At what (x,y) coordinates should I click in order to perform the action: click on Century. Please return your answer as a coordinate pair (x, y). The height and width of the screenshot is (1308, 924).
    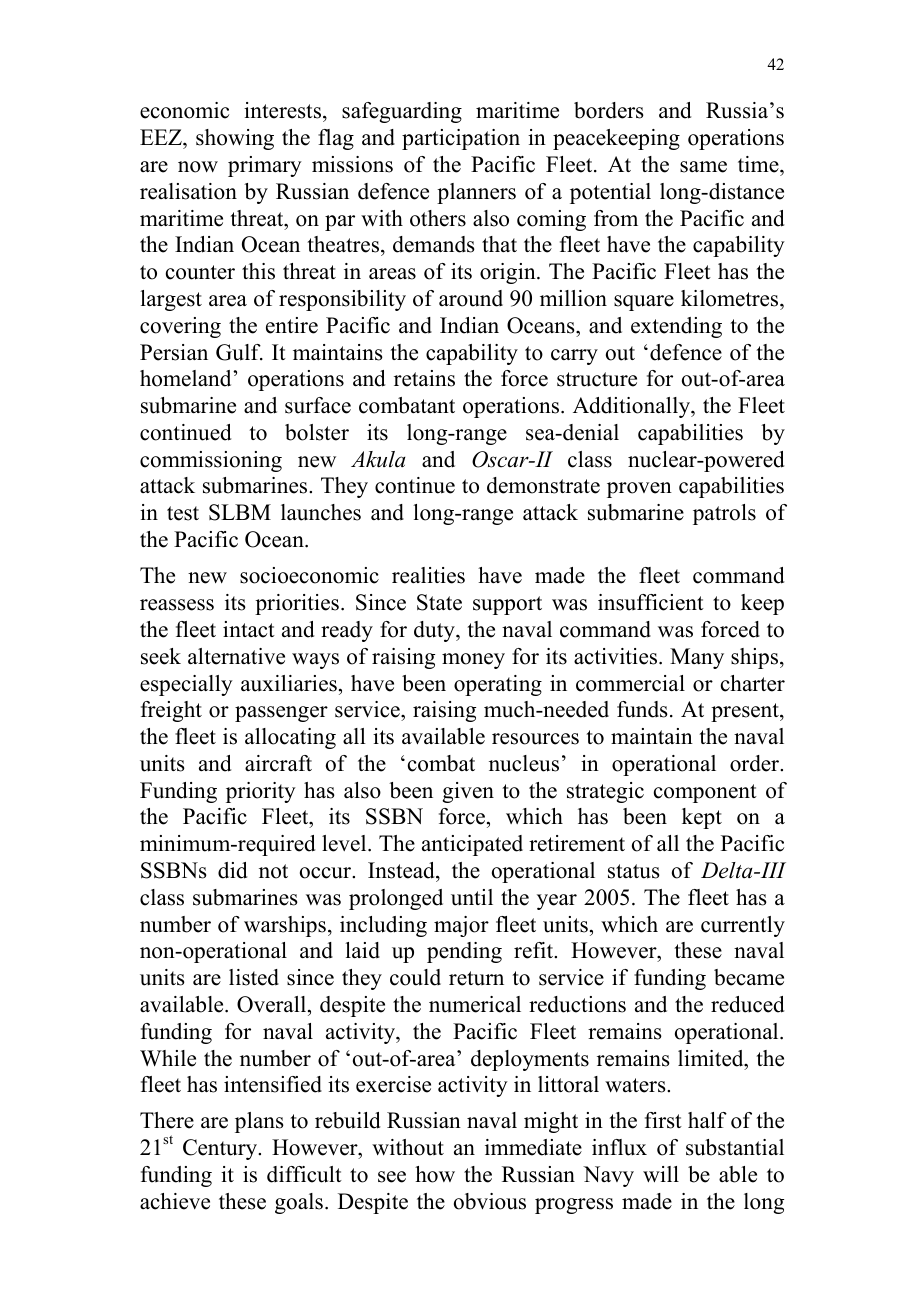
    Looking at the image, I should click on (221, 1149).
